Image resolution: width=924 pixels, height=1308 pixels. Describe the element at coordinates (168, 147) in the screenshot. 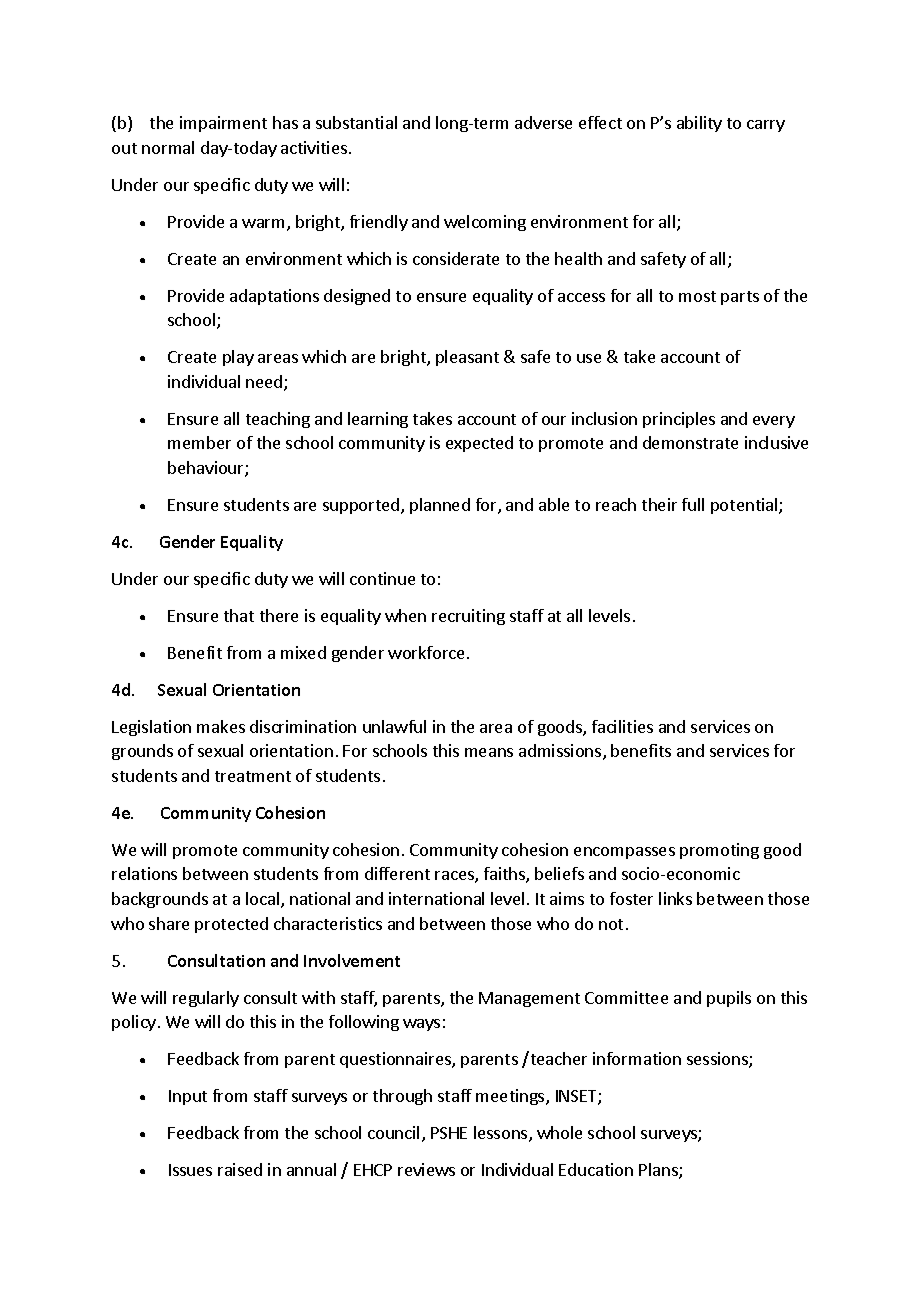

I see `normal` at that location.
